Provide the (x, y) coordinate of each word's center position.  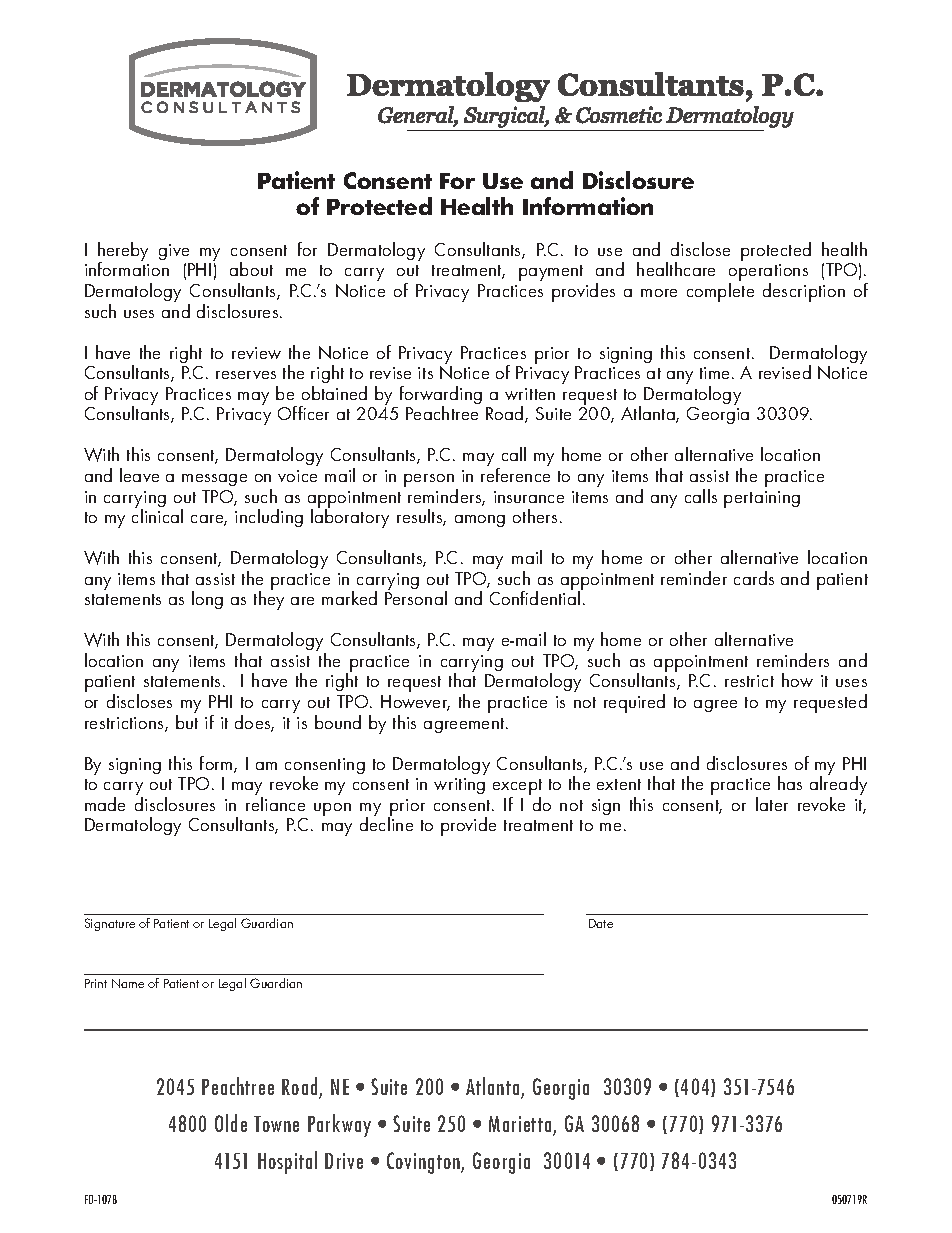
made (105, 804)
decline (386, 823)
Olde (231, 1123)
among (480, 521)
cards (754, 578)
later (772, 804)
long (207, 600)
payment (551, 273)
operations (768, 274)
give (174, 252)
